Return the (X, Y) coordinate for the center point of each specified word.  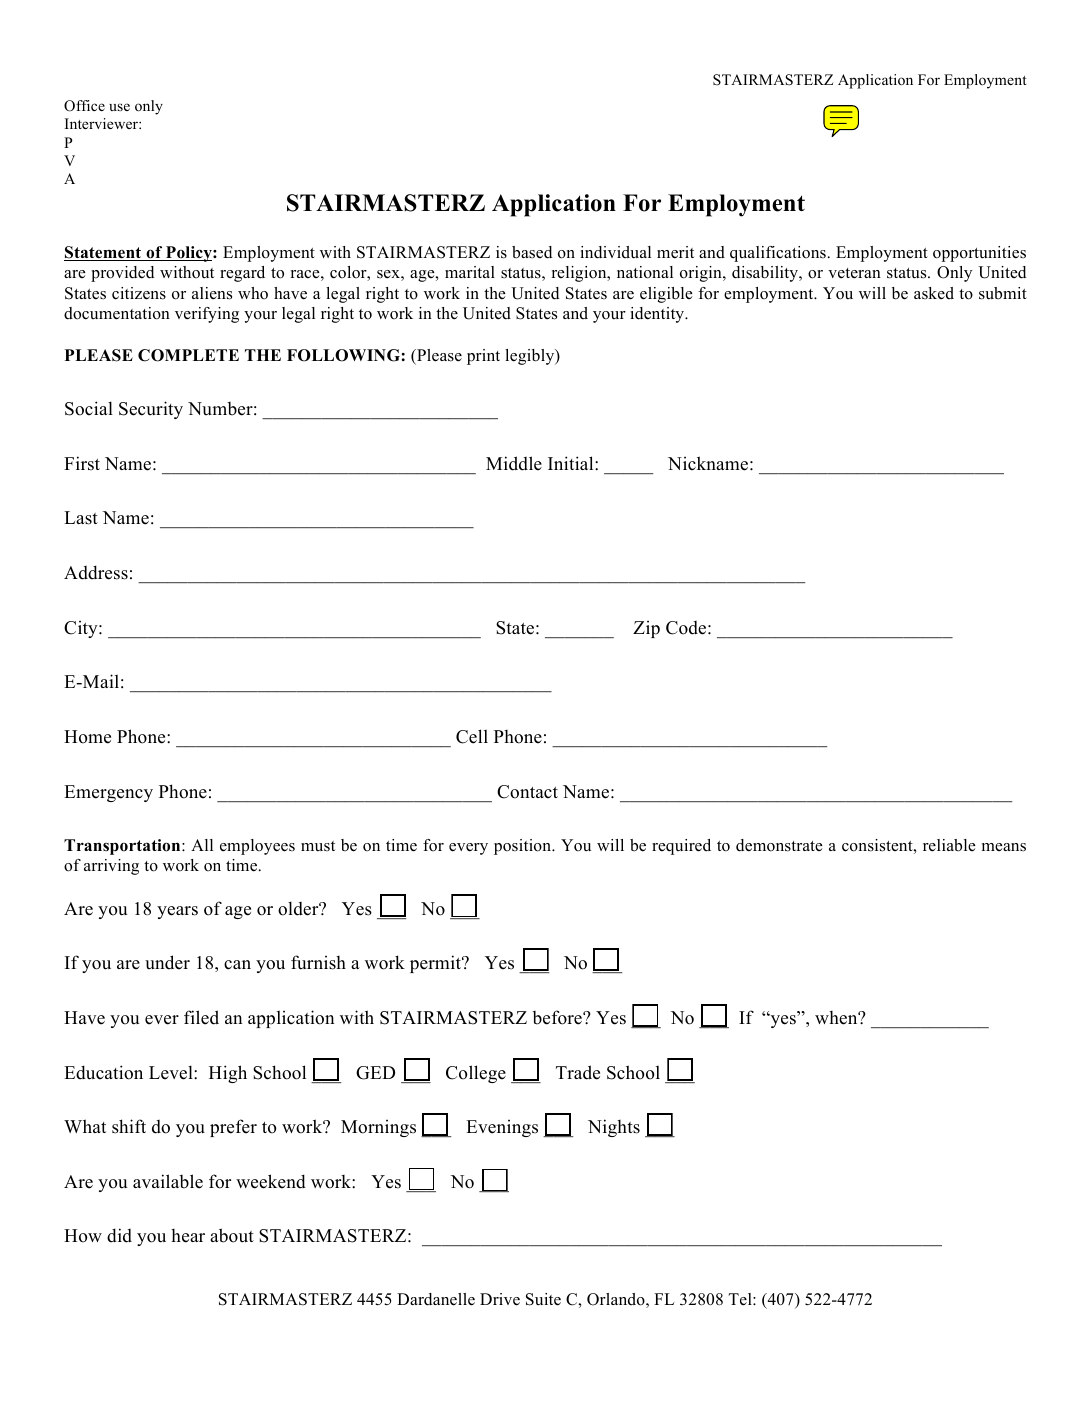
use (119, 107)
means (1004, 847)
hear (188, 1236)
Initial (572, 463)
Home (87, 737)
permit (436, 964)
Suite (543, 1299)
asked (934, 293)
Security (151, 410)
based (532, 252)
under (167, 962)
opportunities (979, 254)
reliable (949, 845)
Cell (472, 736)
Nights (614, 1128)
